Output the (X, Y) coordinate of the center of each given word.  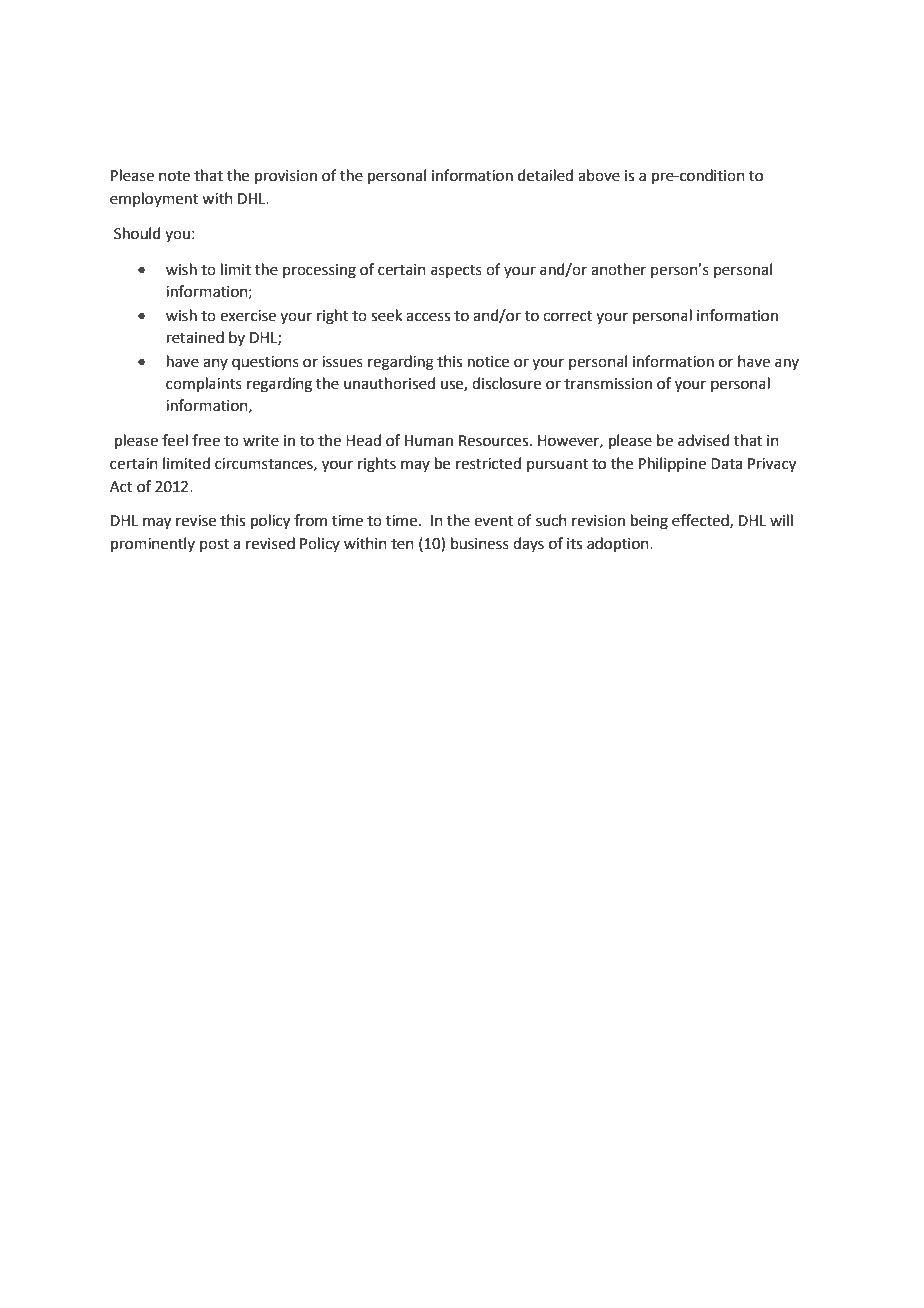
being (649, 522)
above (599, 175)
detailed (545, 175)
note (174, 176)
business (480, 543)
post (214, 545)
